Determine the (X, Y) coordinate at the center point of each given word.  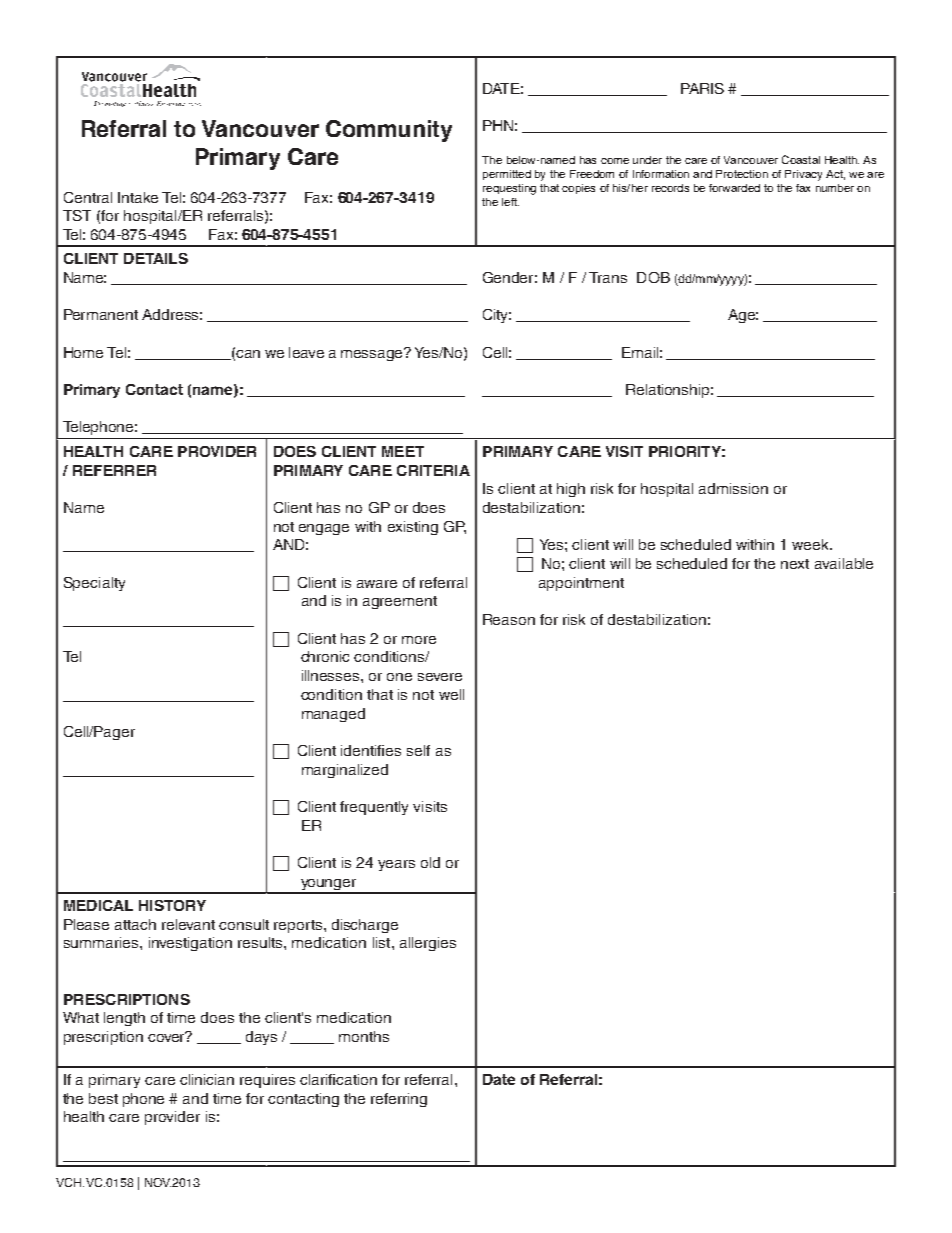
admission (733, 488)
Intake (138, 197)
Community (389, 131)
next (795, 564)
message (373, 354)
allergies (428, 944)
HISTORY (172, 905)
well (451, 694)
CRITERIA (433, 470)
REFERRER (114, 470)
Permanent (101, 314)
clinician (207, 1079)
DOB (653, 277)
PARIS (702, 88)
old (430, 862)
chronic (325, 656)
